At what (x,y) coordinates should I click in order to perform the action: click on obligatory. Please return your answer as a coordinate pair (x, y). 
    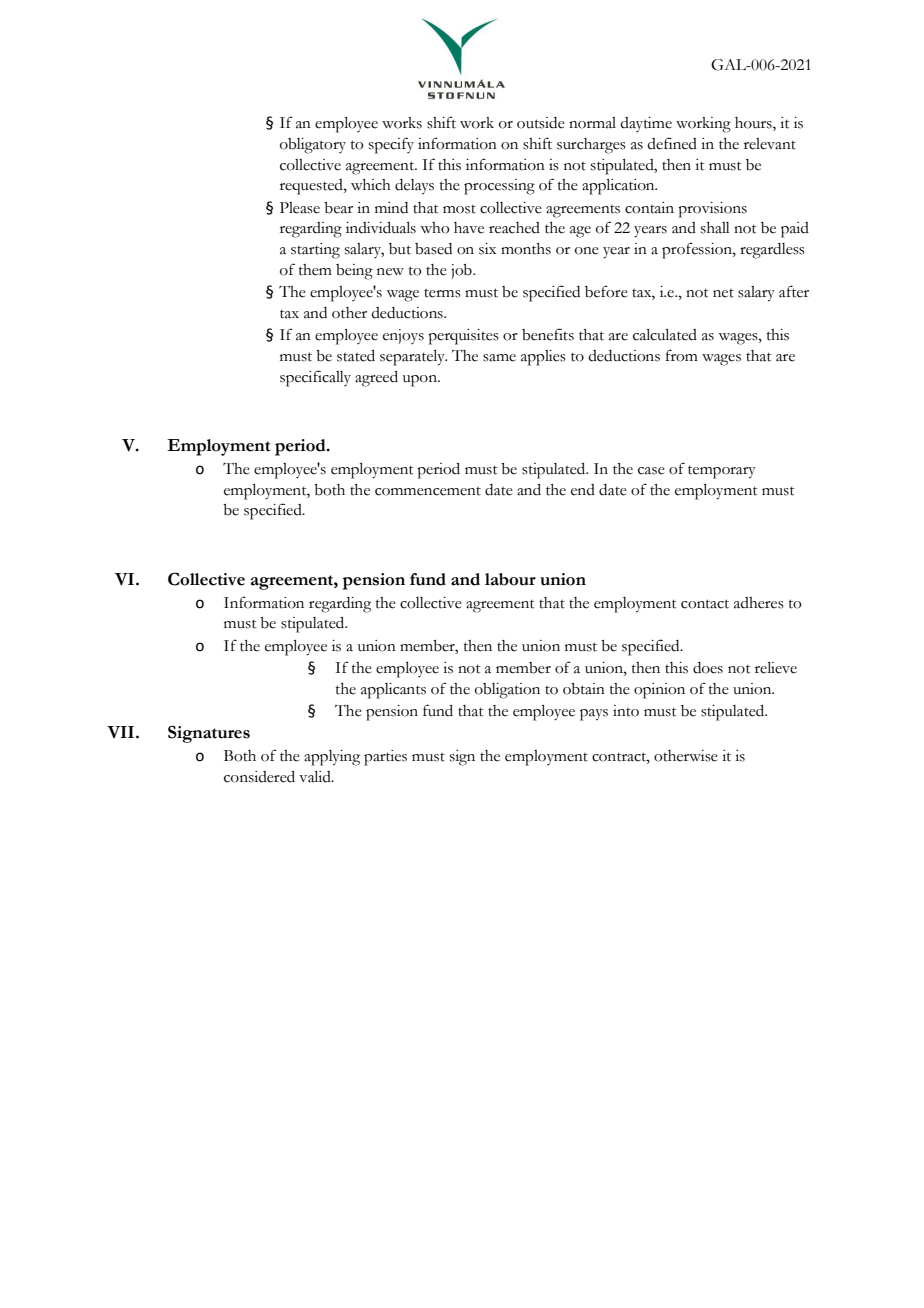
    Looking at the image, I should click on (313, 146).
